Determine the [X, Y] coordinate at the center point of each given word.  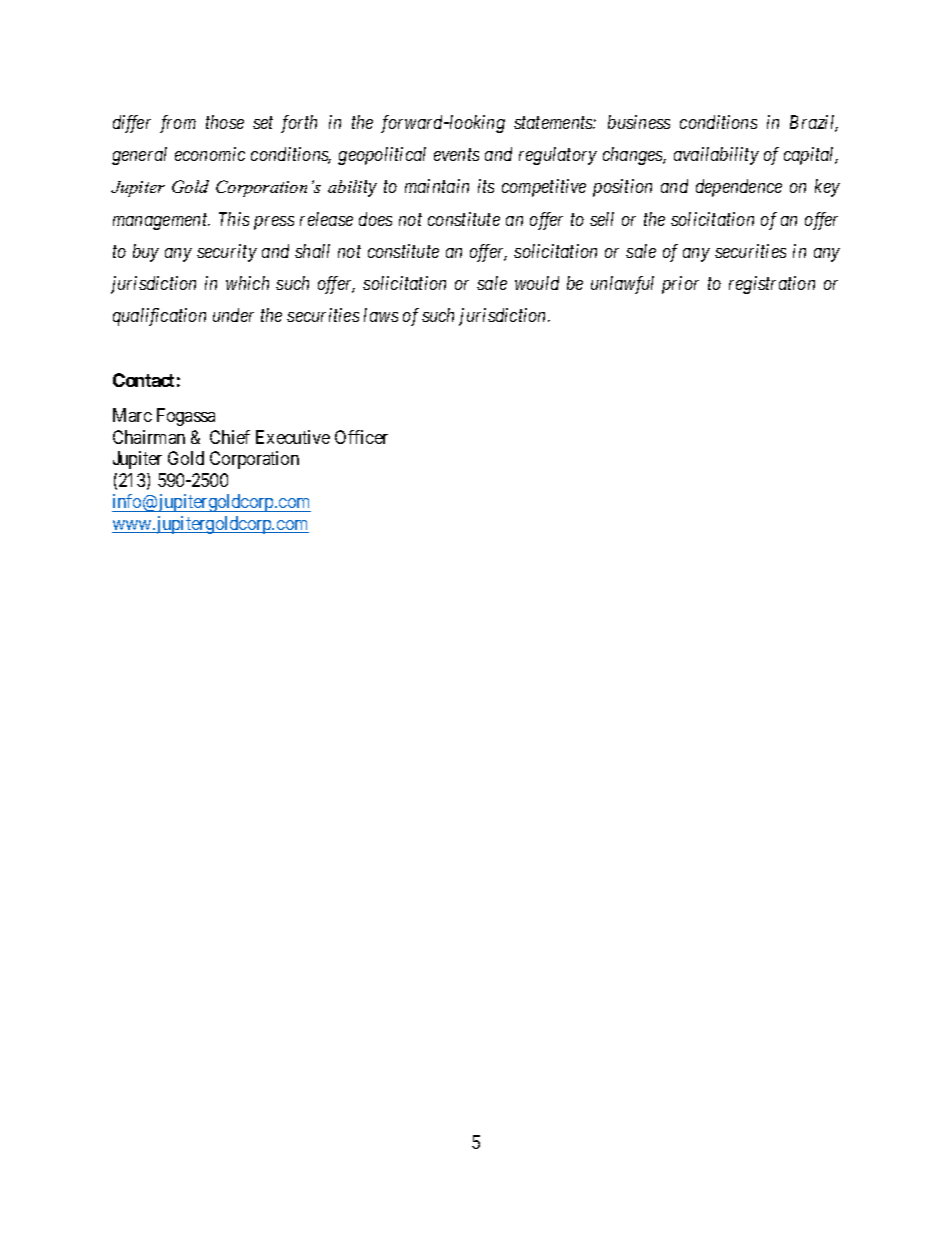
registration [772, 285]
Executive [293, 437]
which [247, 283]
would [537, 283]
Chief [230, 437]
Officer [361, 437]
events [456, 155]
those [225, 122]
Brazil [814, 123]
